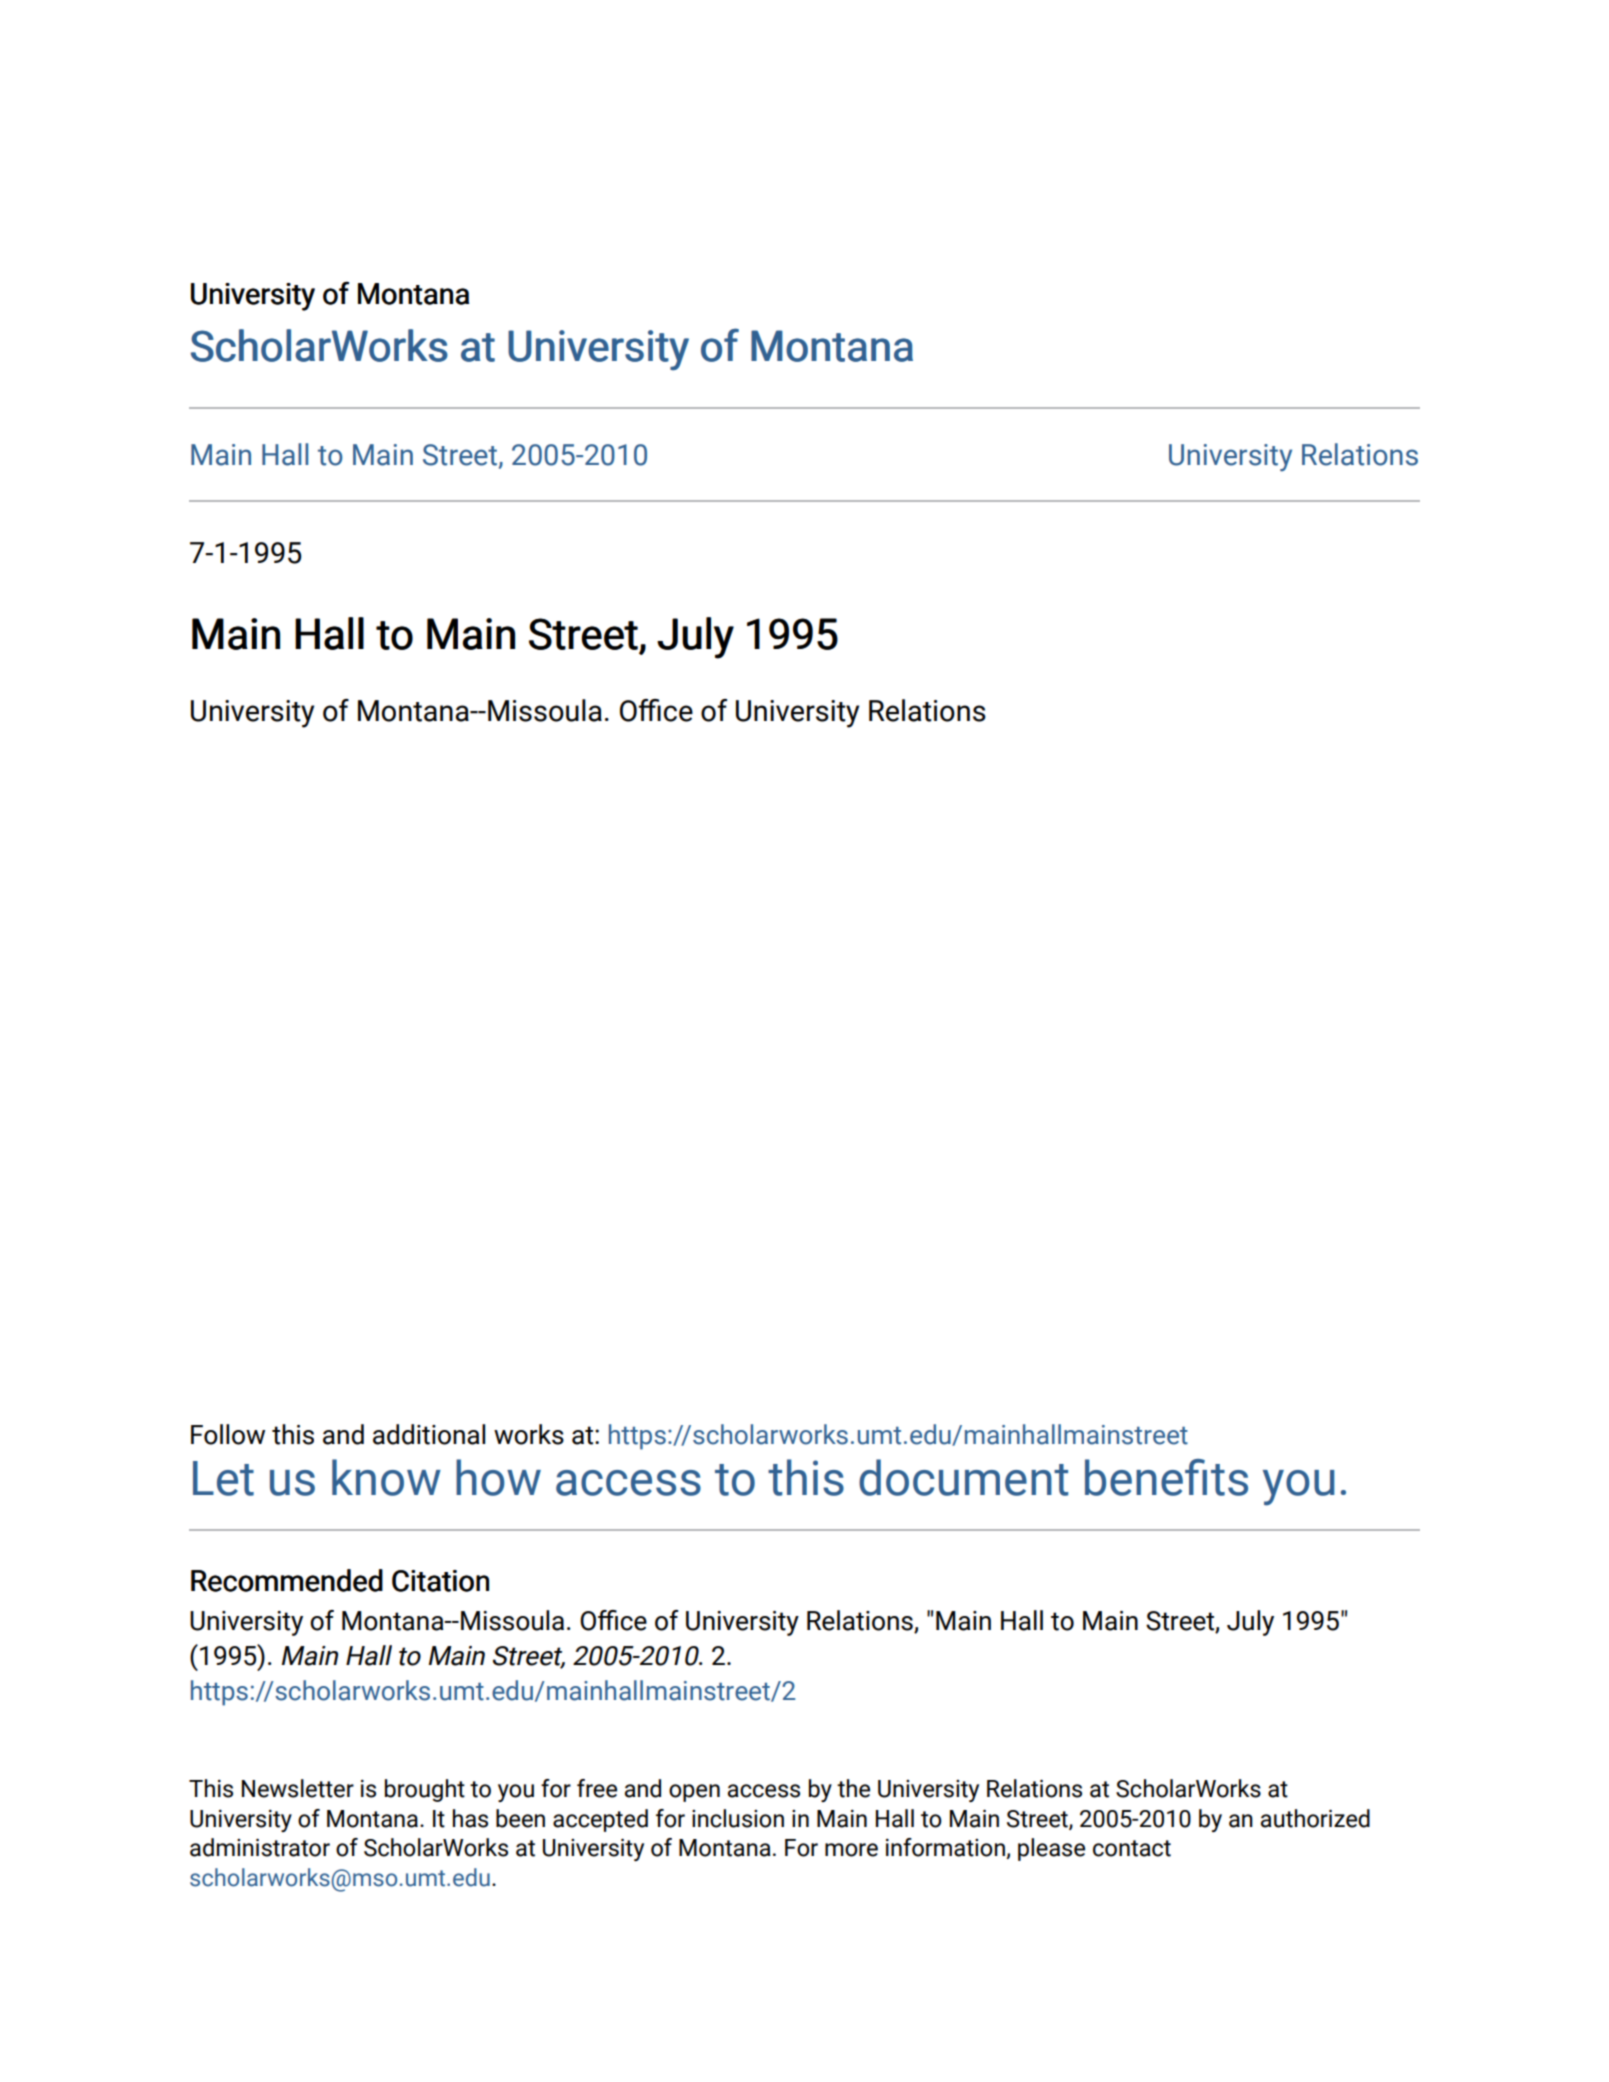  Describe the element at coordinates (287, 1580) in the screenshot. I see `Recommended` at that location.
